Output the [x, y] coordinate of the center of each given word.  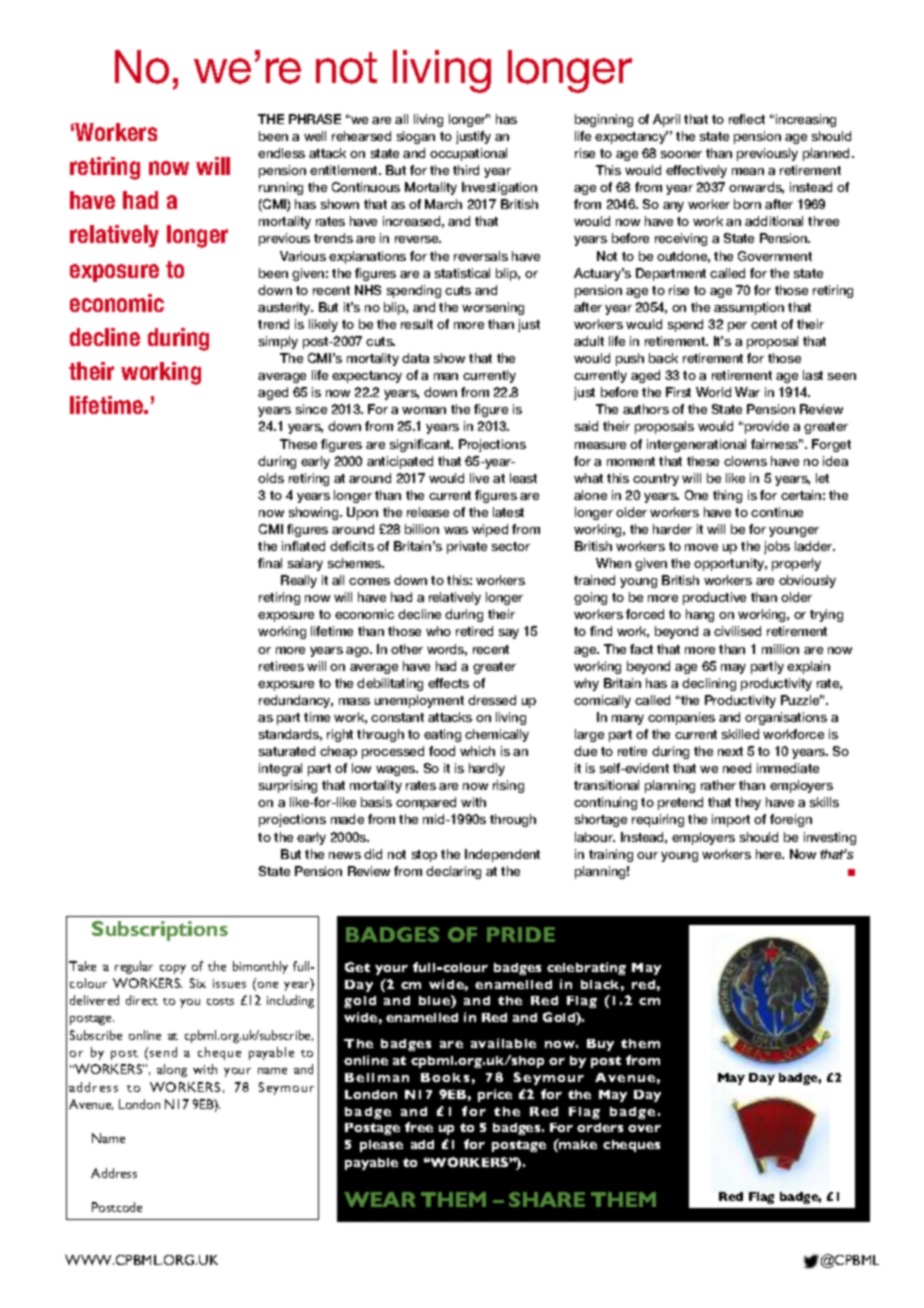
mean [748, 171]
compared [426, 803]
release [428, 512]
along [172, 1070]
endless [281, 153]
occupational [468, 154]
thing [727, 496]
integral [280, 769]
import [731, 820]
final [270, 563]
